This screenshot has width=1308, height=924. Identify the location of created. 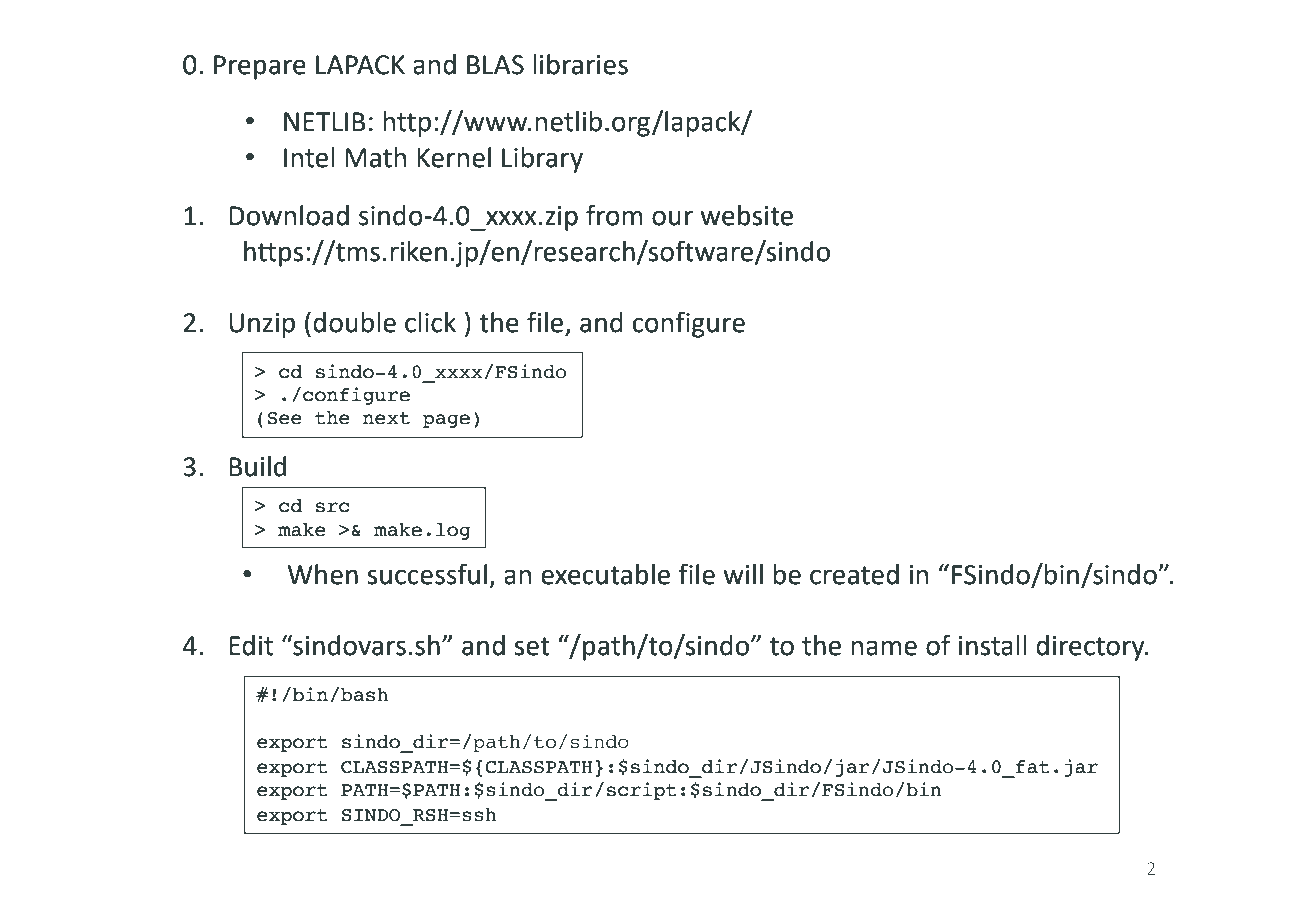
(854, 574).
